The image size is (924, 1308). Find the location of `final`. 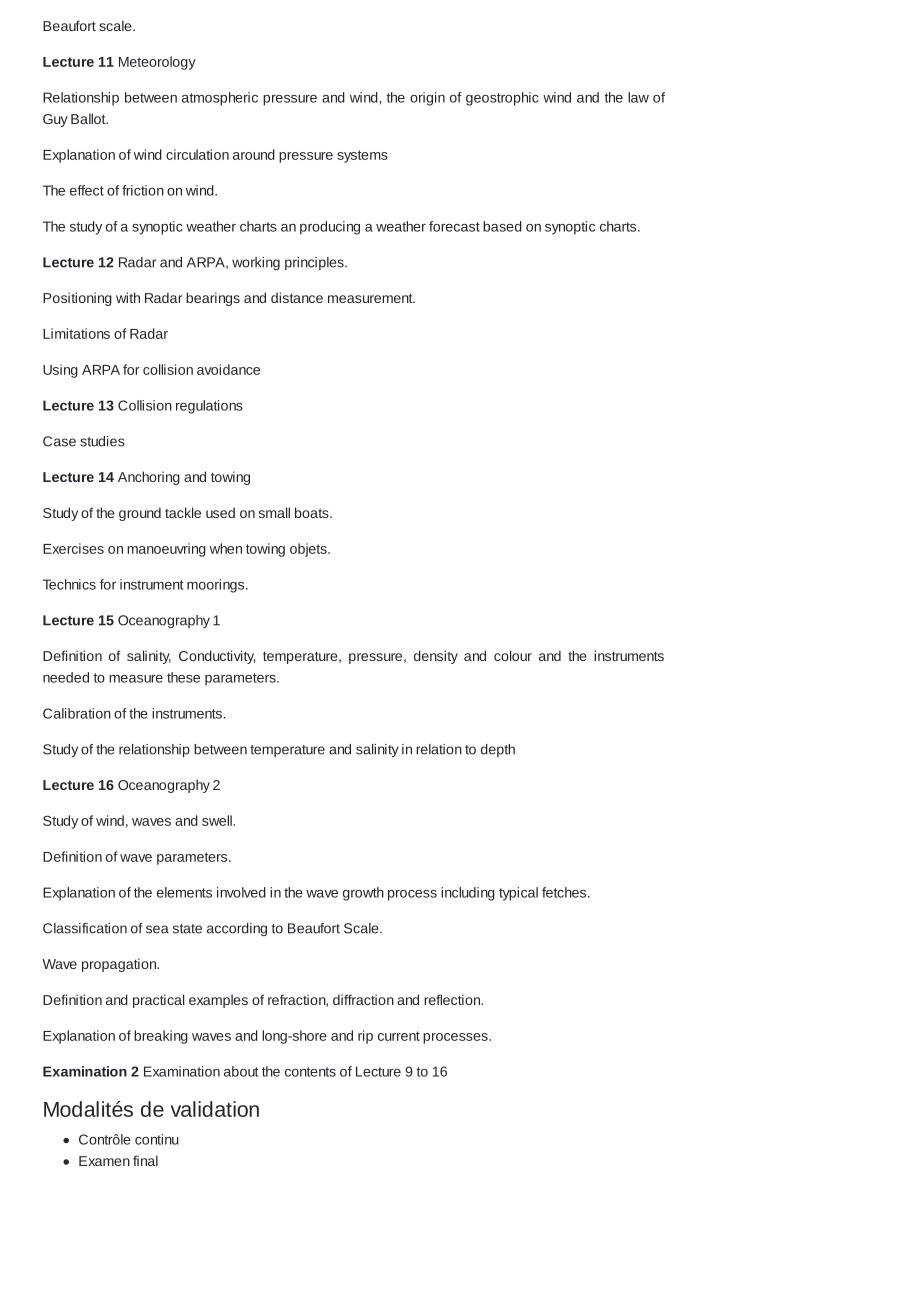

final is located at coordinates (145, 1160).
